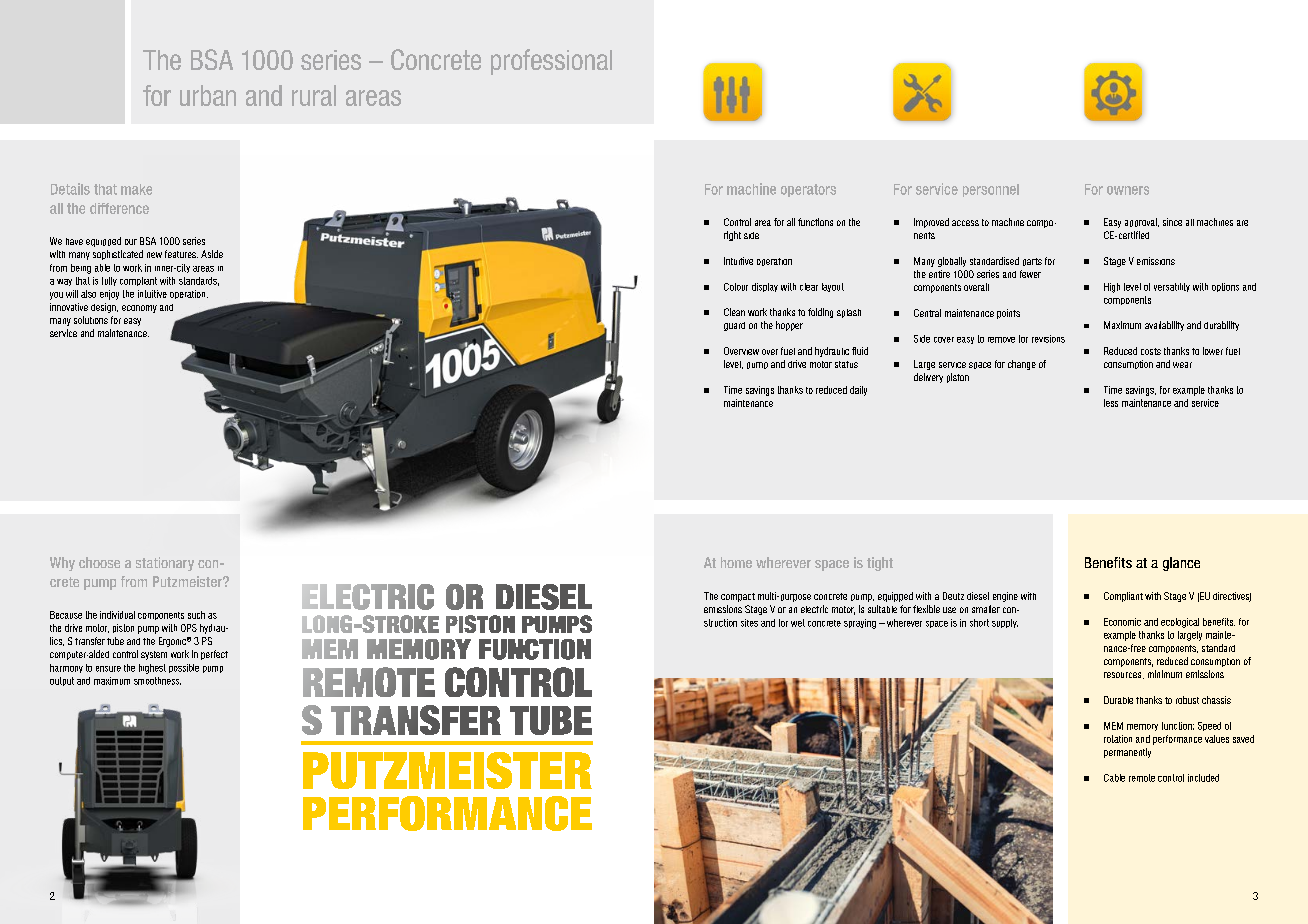 Image resolution: width=1308 pixels, height=924 pixels. Describe the element at coordinates (798, 623) in the image. I see `wet` at that location.
